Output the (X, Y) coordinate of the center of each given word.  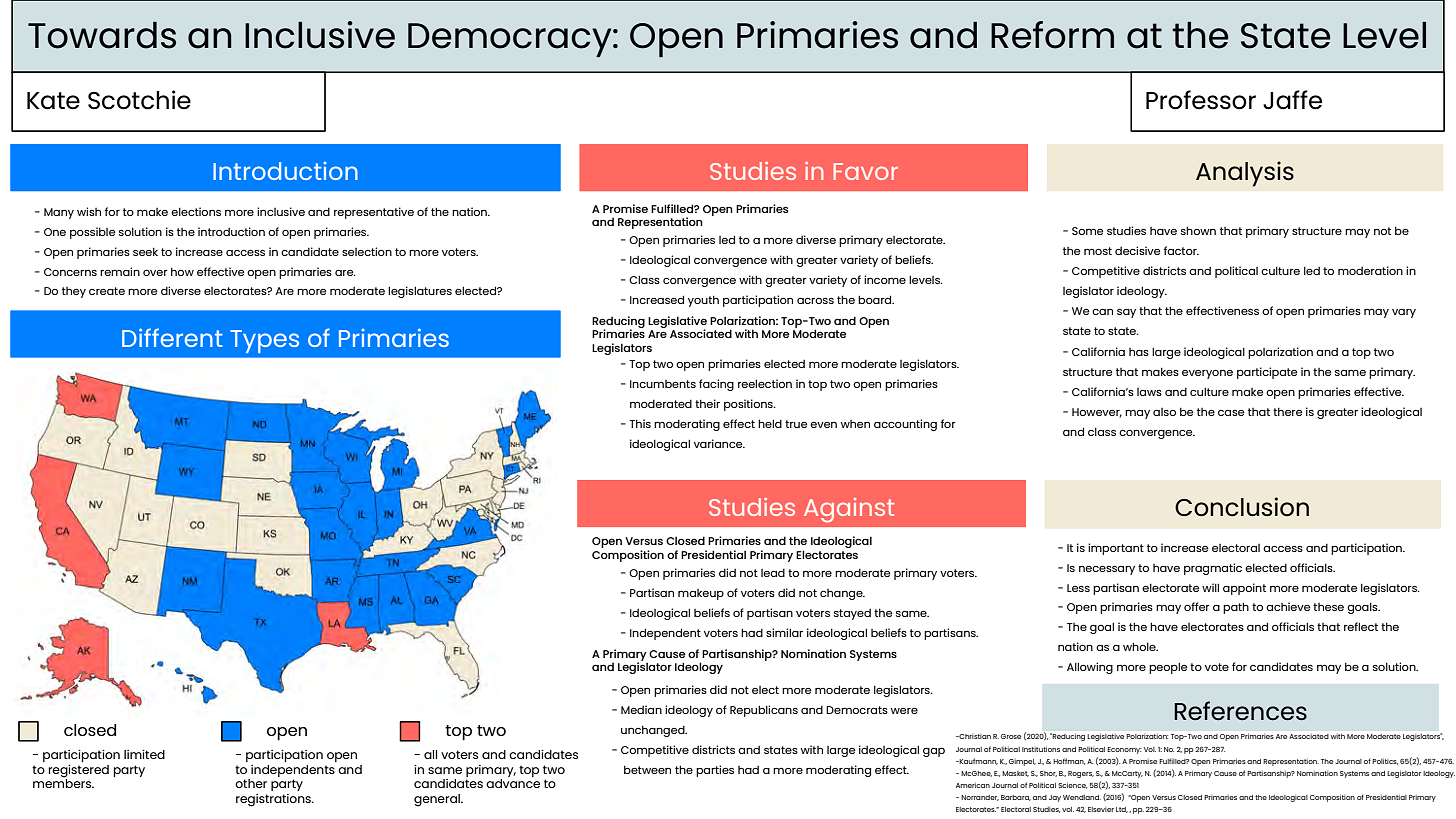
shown (1198, 230)
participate (1267, 373)
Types (264, 341)
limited (144, 754)
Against (849, 510)
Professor (1201, 100)
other (251, 783)
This (640, 423)
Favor (865, 171)
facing (716, 385)
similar (784, 632)
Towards (102, 35)
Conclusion (1242, 507)
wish (89, 211)
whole (1140, 646)
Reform (1052, 35)
